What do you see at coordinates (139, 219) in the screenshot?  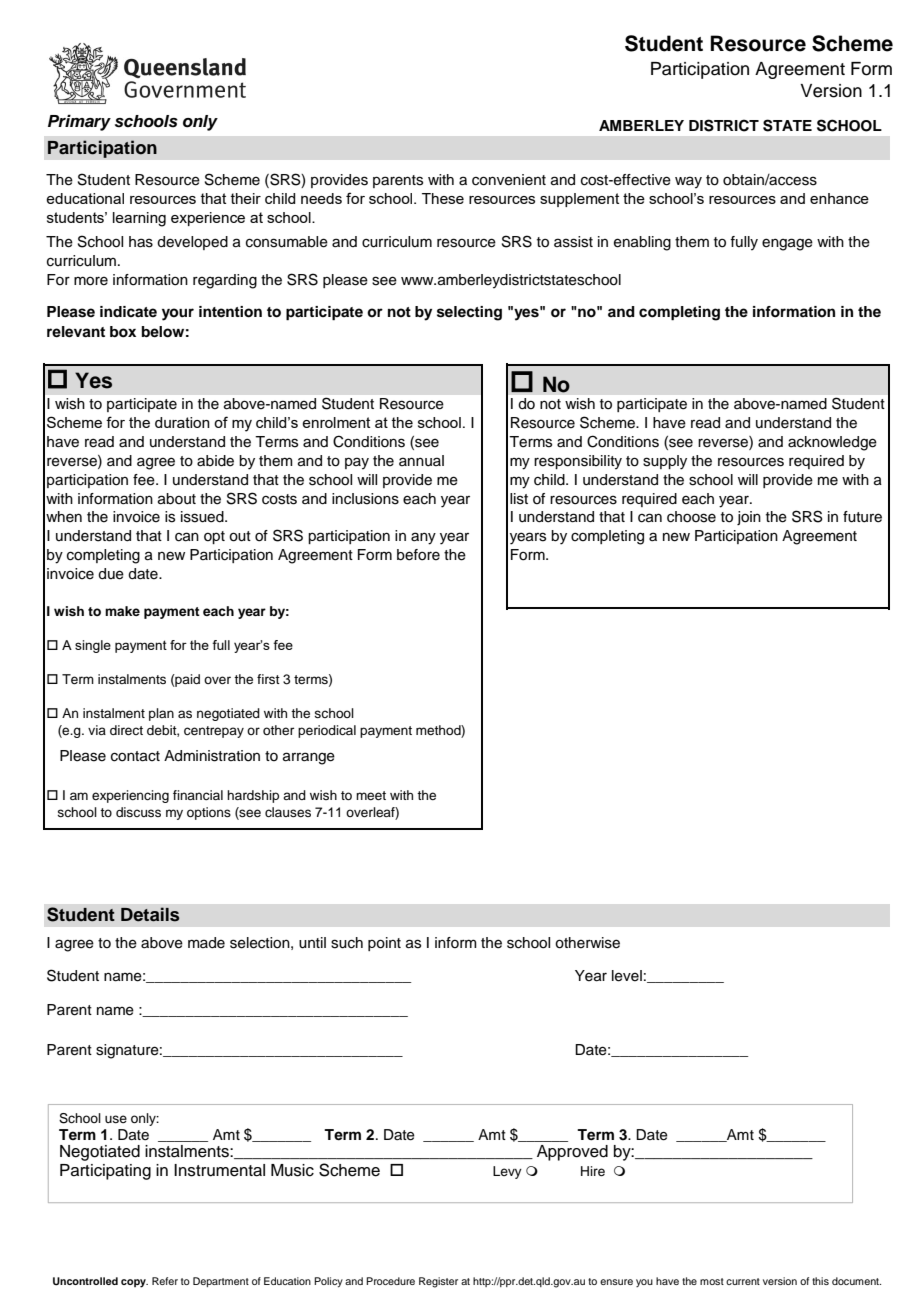 I see `learning` at bounding box center [139, 219].
